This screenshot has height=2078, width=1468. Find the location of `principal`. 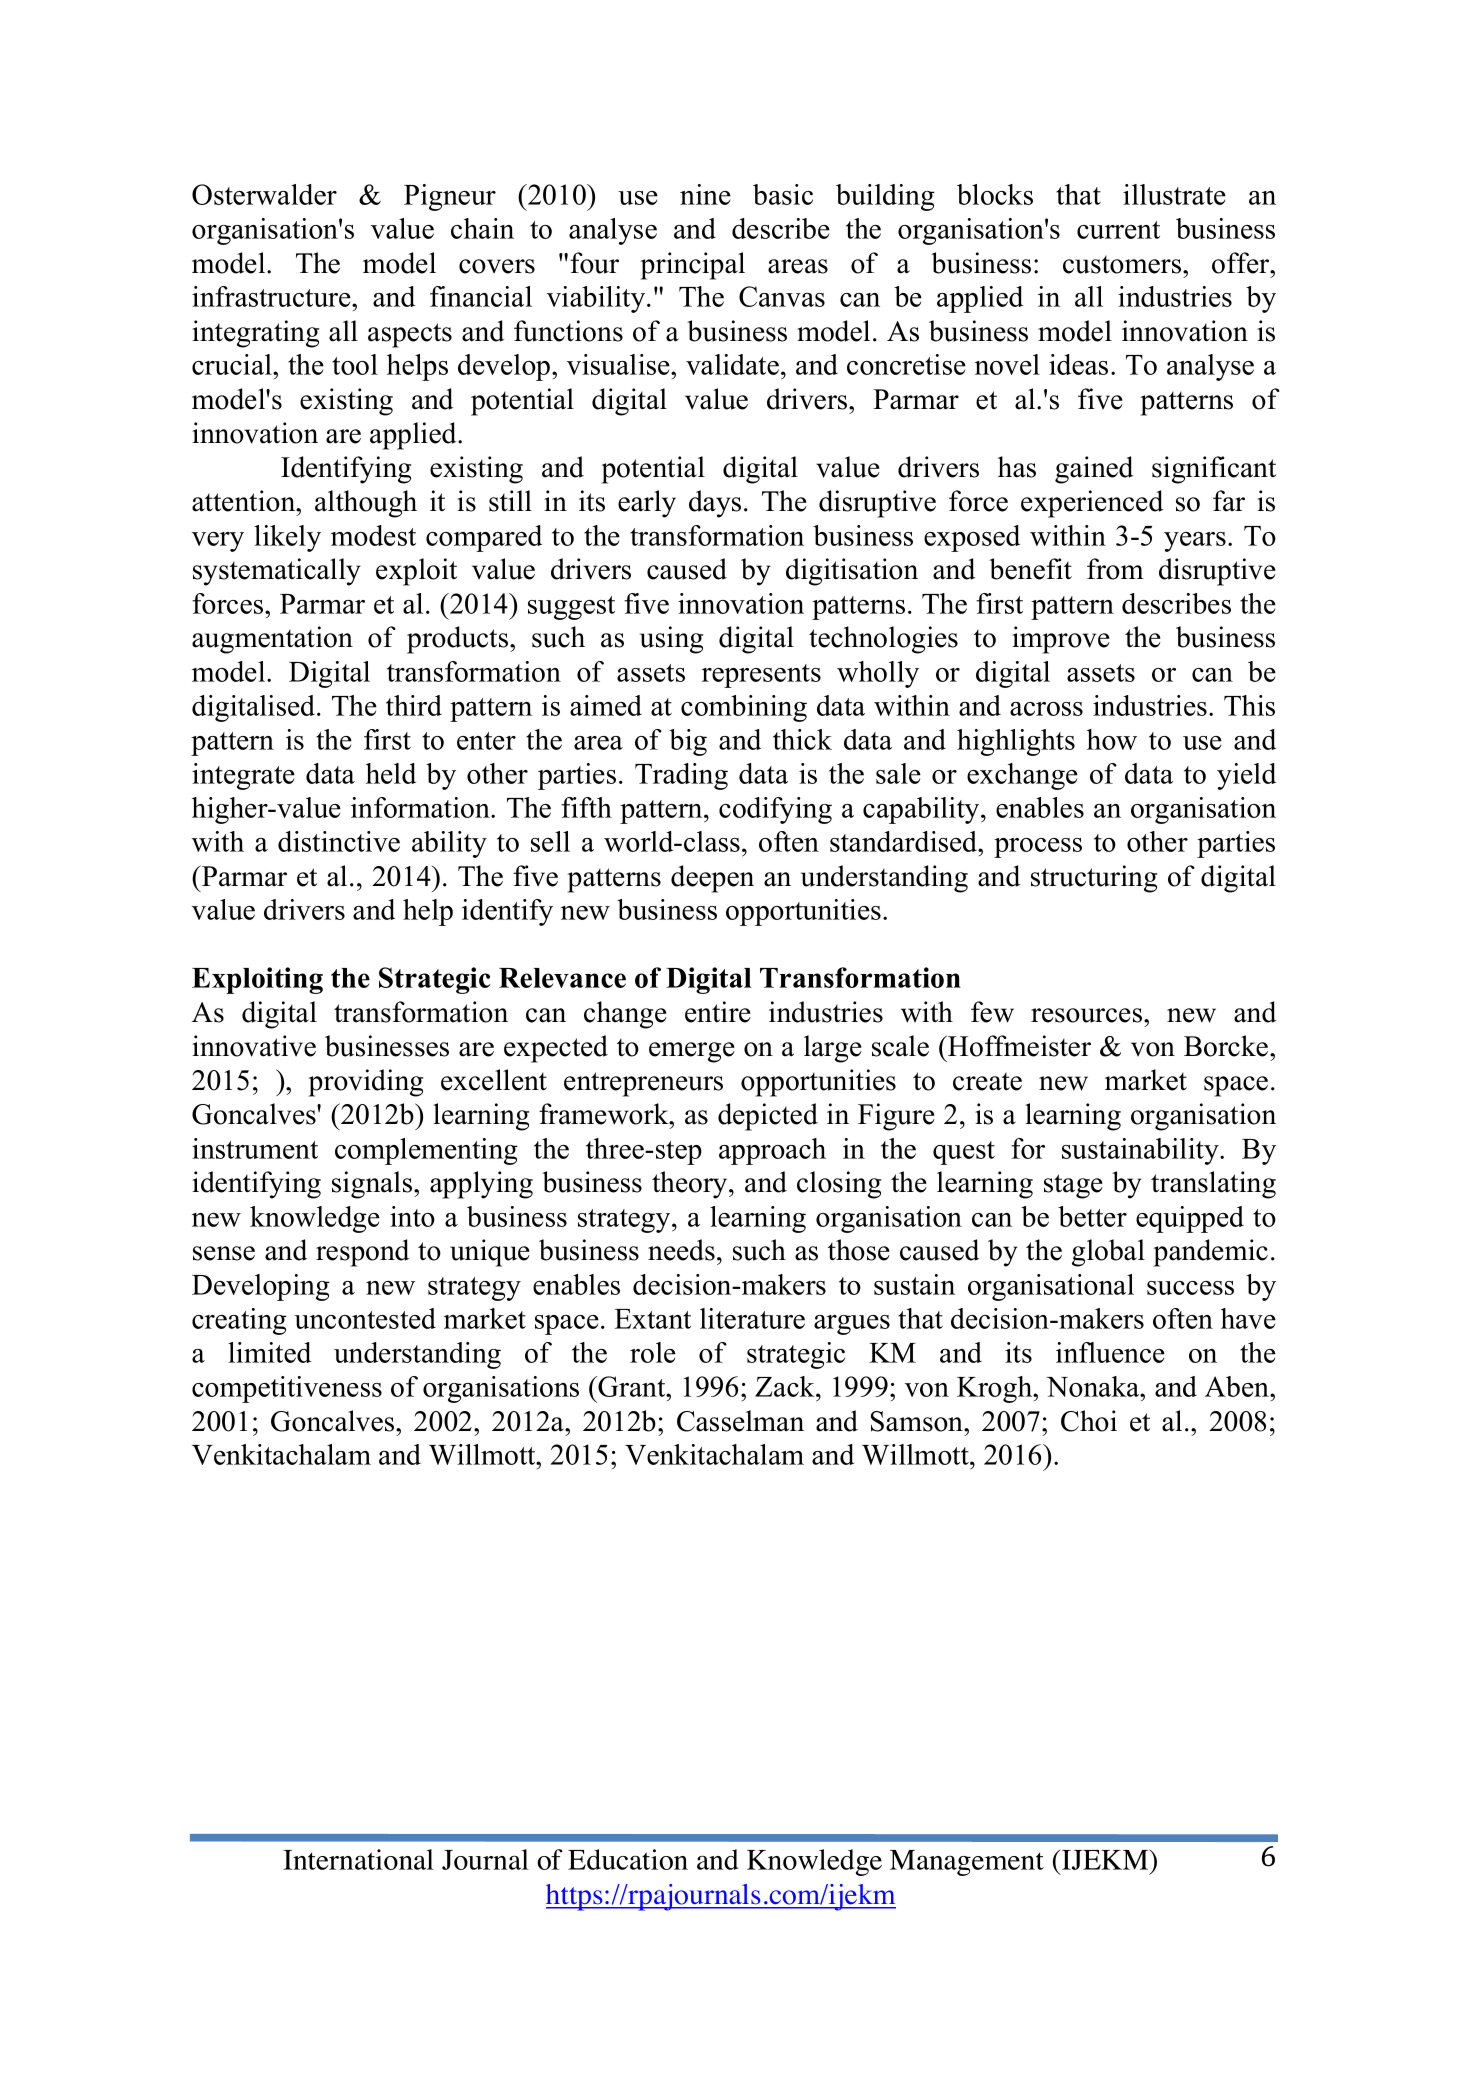

principal is located at coordinates (692, 266).
